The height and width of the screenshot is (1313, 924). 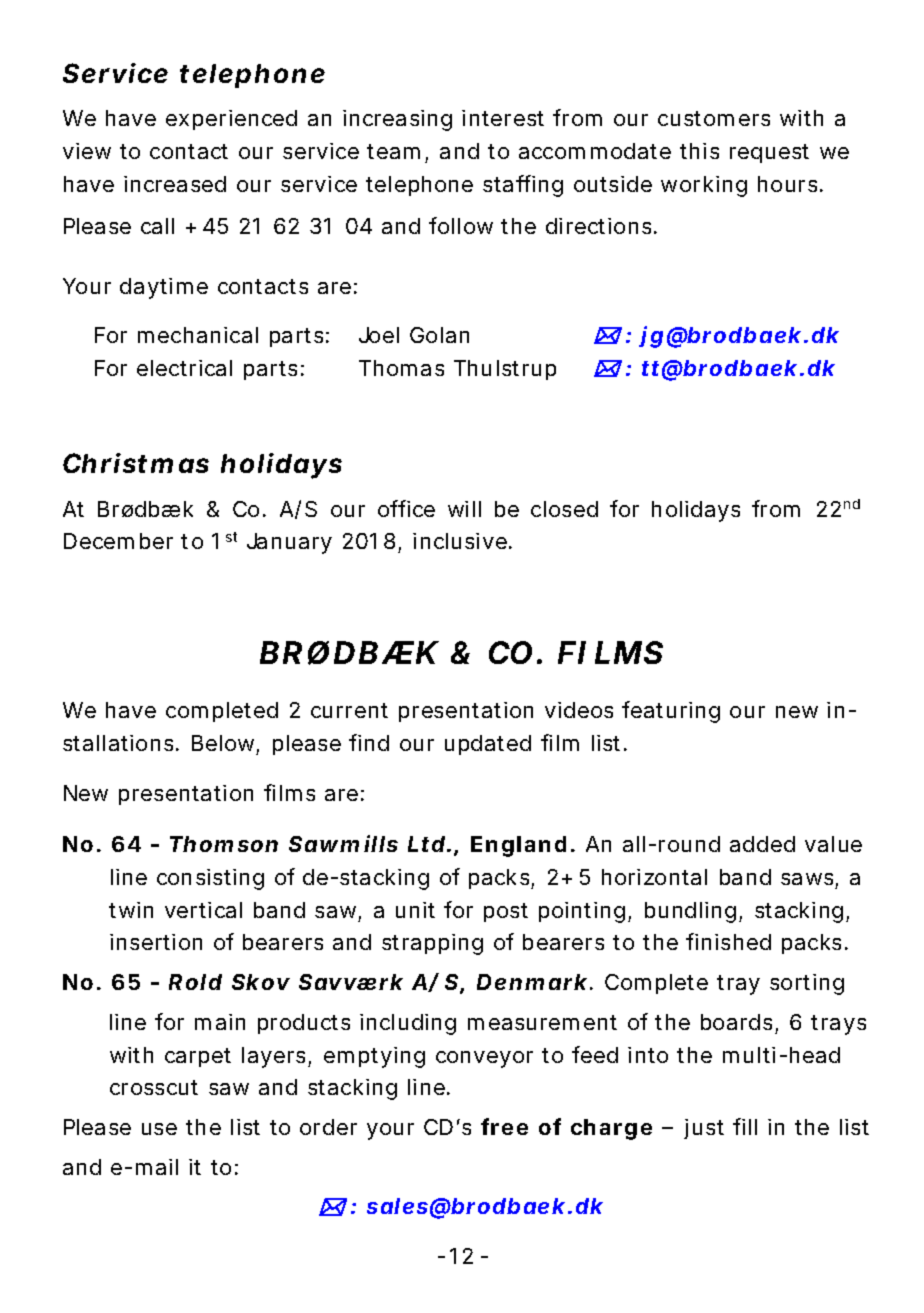 I want to click on electrical, so click(x=184, y=368).
